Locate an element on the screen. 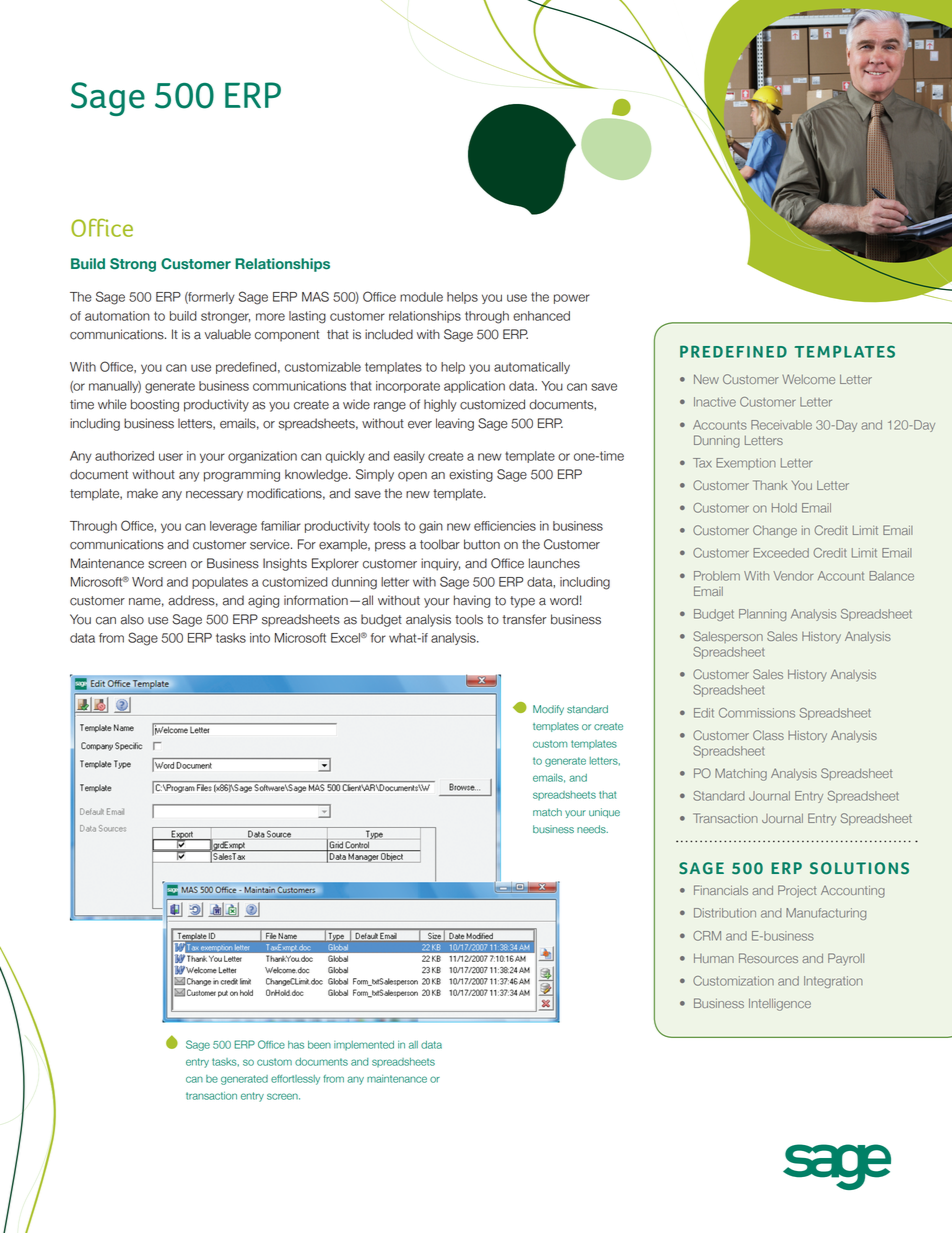  into is located at coordinates (260, 638).
